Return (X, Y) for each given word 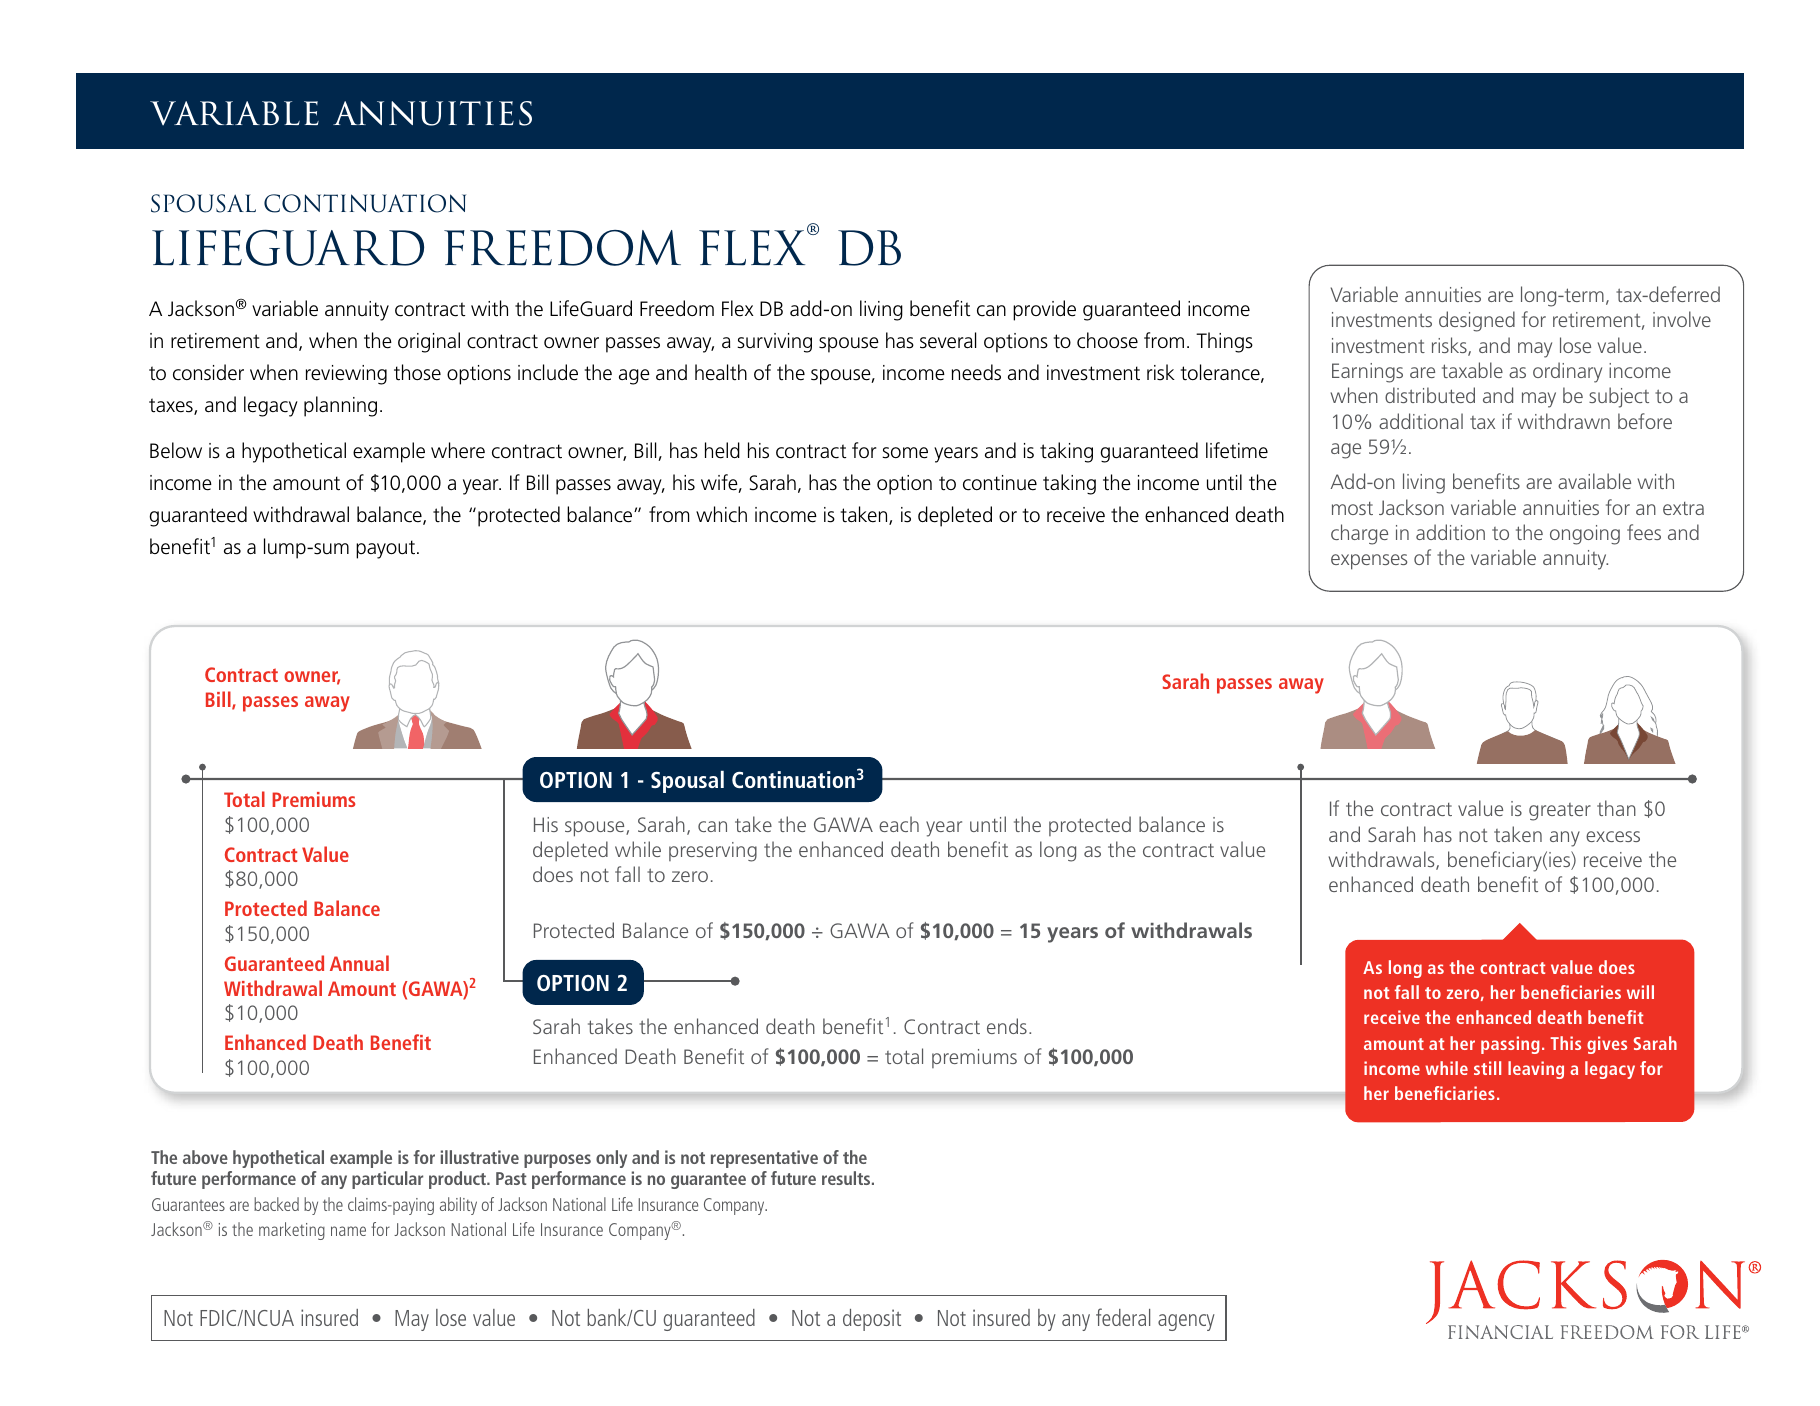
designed (1477, 321)
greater (1560, 812)
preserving (713, 852)
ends (1007, 1026)
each (899, 824)
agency (1186, 1322)
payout (385, 549)
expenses (1369, 562)
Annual (359, 963)
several (948, 340)
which (721, 514)
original (429, 342)
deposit (872, 1320)
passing (1510, 1045)
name (348, 1231)
